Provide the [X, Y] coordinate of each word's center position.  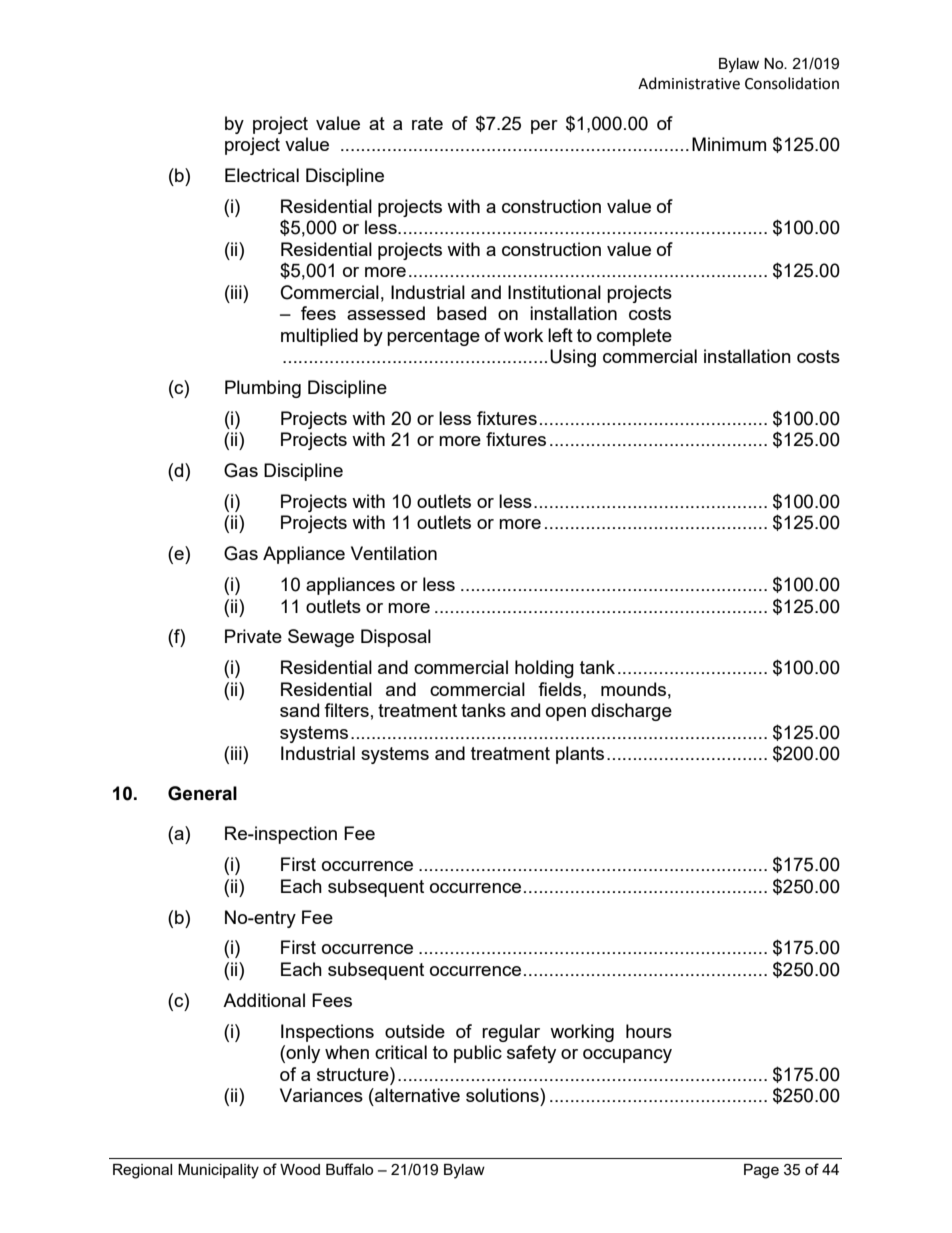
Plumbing [263, 389]
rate [427, 123]
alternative [416, 1095]
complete [634, 337]
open [566, 714]
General [202, 793]
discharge [631, 712]
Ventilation [394, 553]
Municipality [218, 1171]
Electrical [262, 175]
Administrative [689, 83]
